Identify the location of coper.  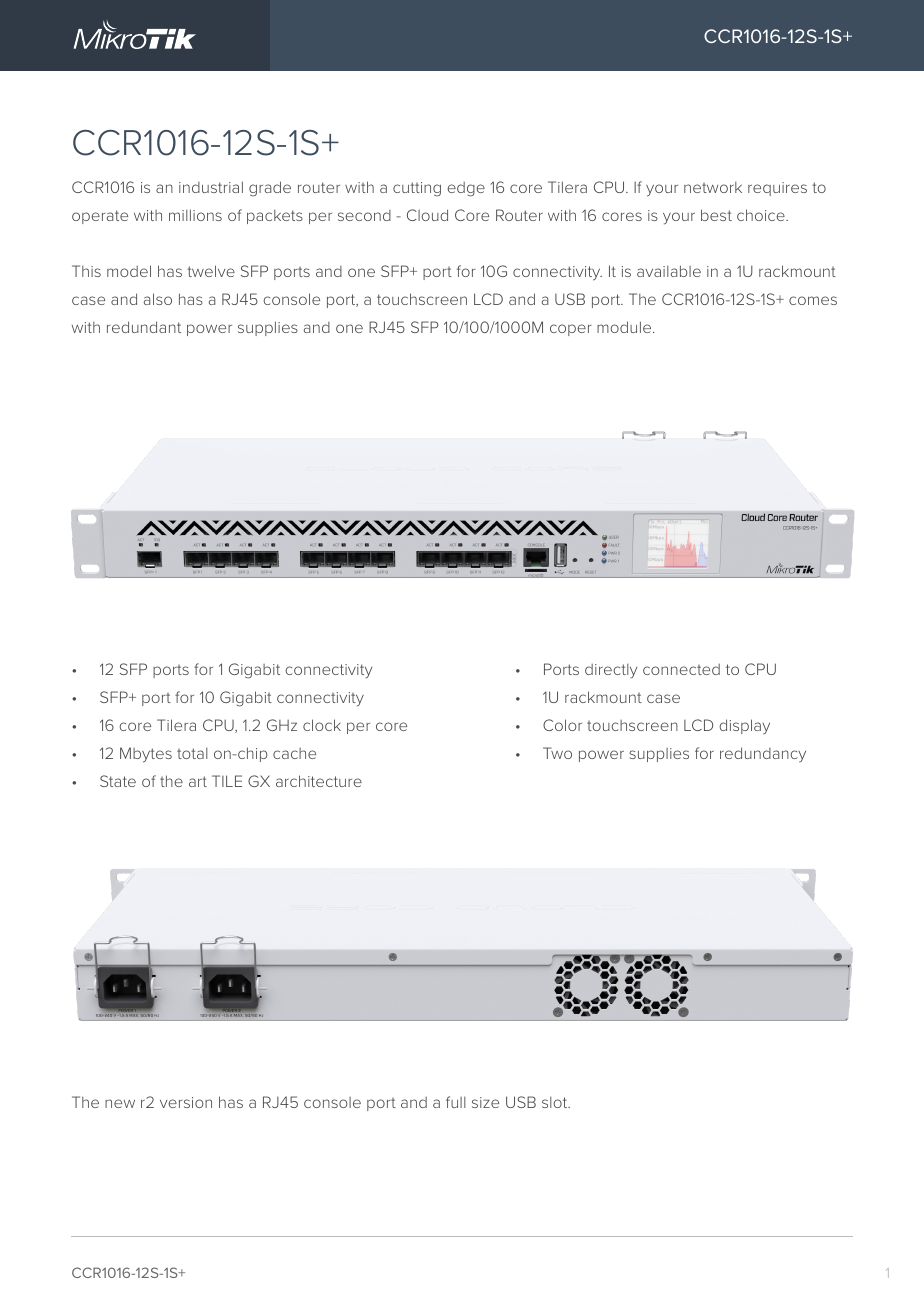
(571, 330).
